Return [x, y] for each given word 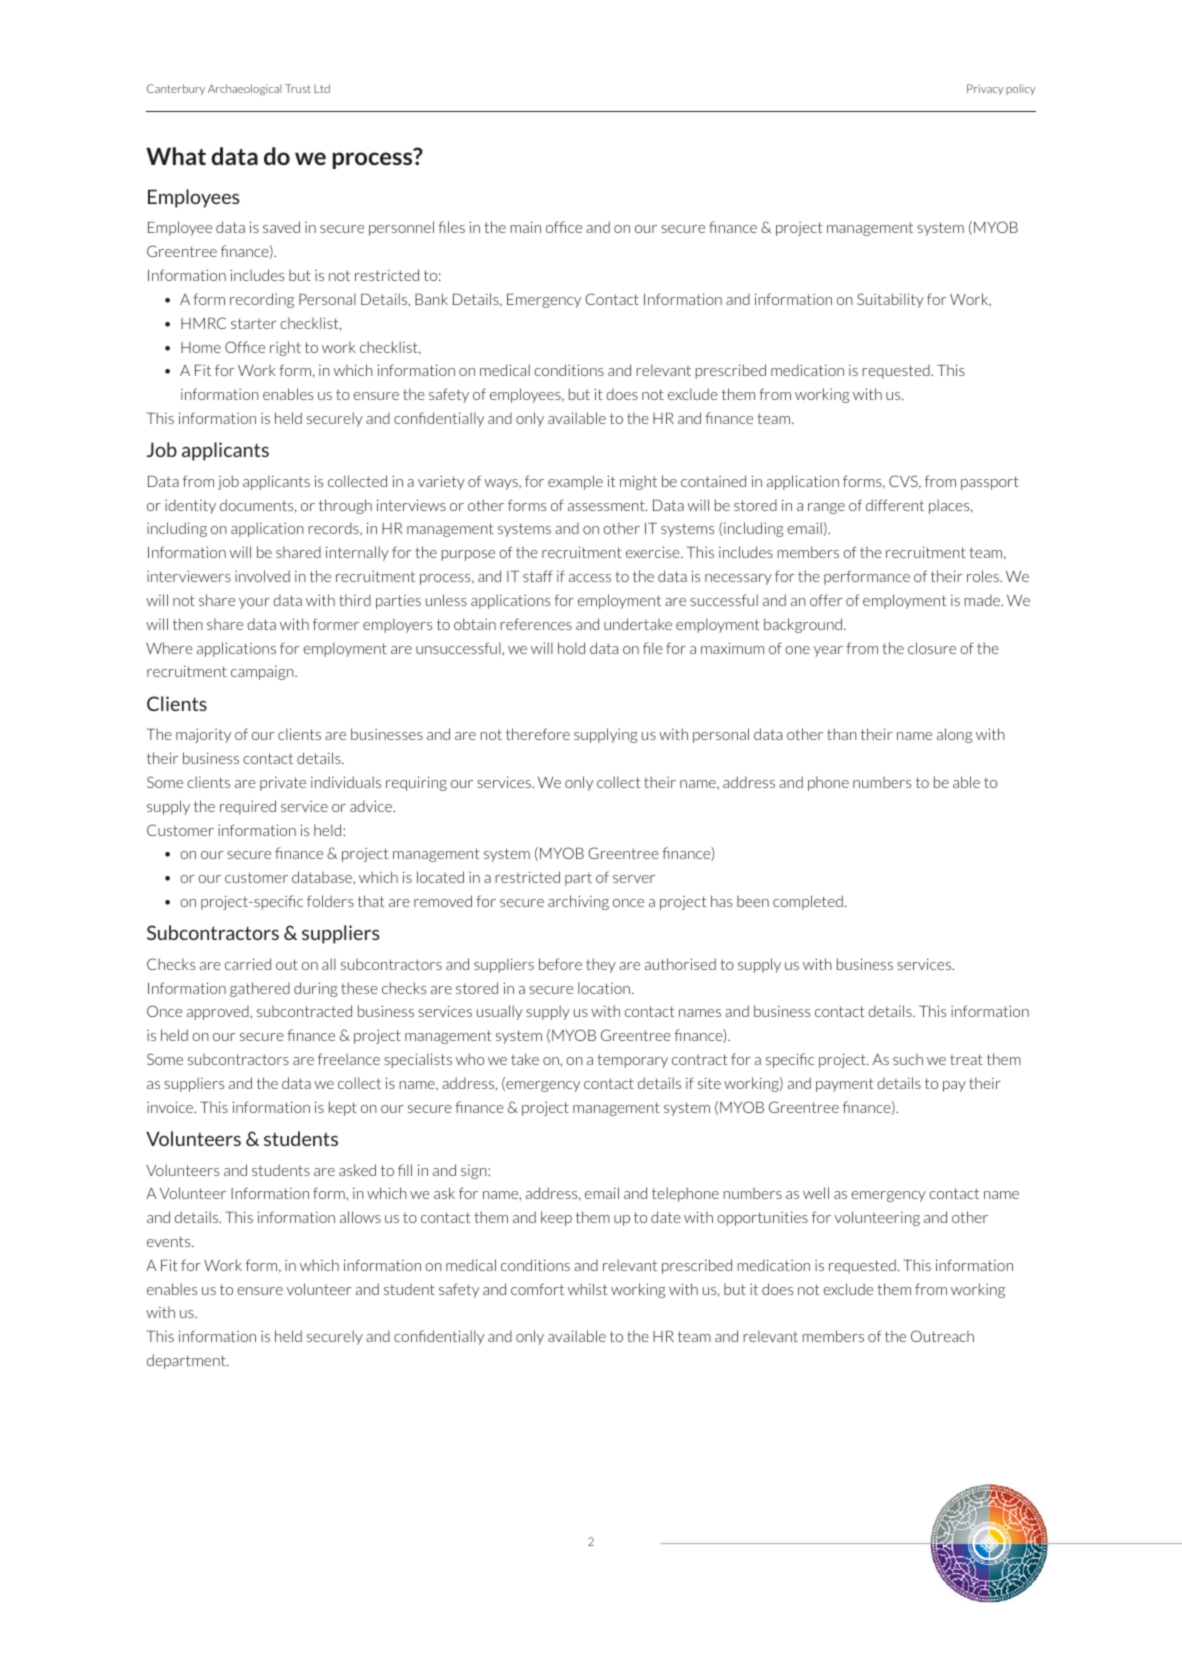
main [525, 227]
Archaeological [244, 89]
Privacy [985, 89]
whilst [587, 1289]
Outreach [942, 1336]
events [170, 1241]
